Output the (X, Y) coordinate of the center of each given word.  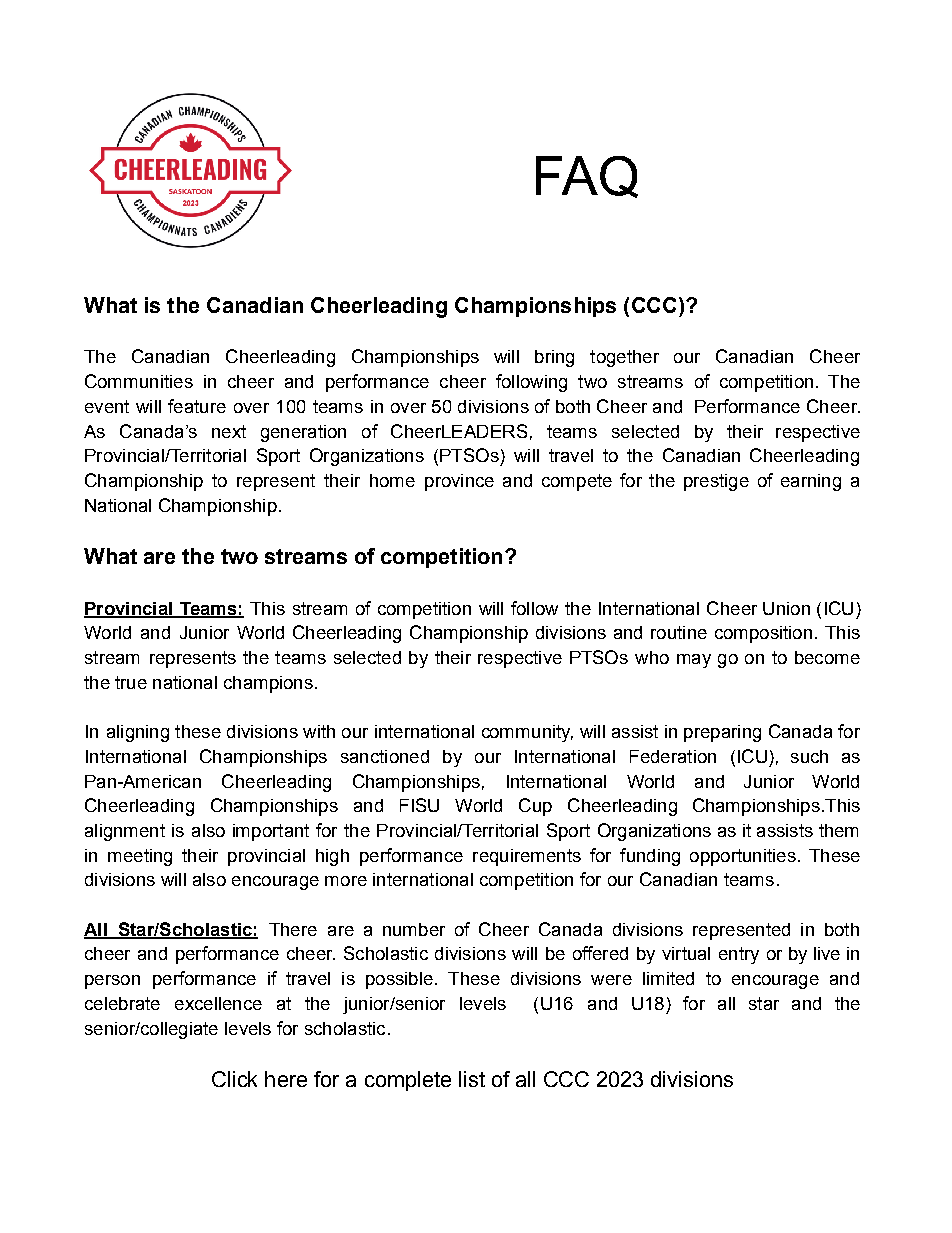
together (624, 358)
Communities (139, 381)
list (472, 1079)
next (229, 431)
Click (234, 1079)
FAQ (587, 177)
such (809, 756)
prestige (716, 482)
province (459, 482)
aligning (138, 733)
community (527, 733)
